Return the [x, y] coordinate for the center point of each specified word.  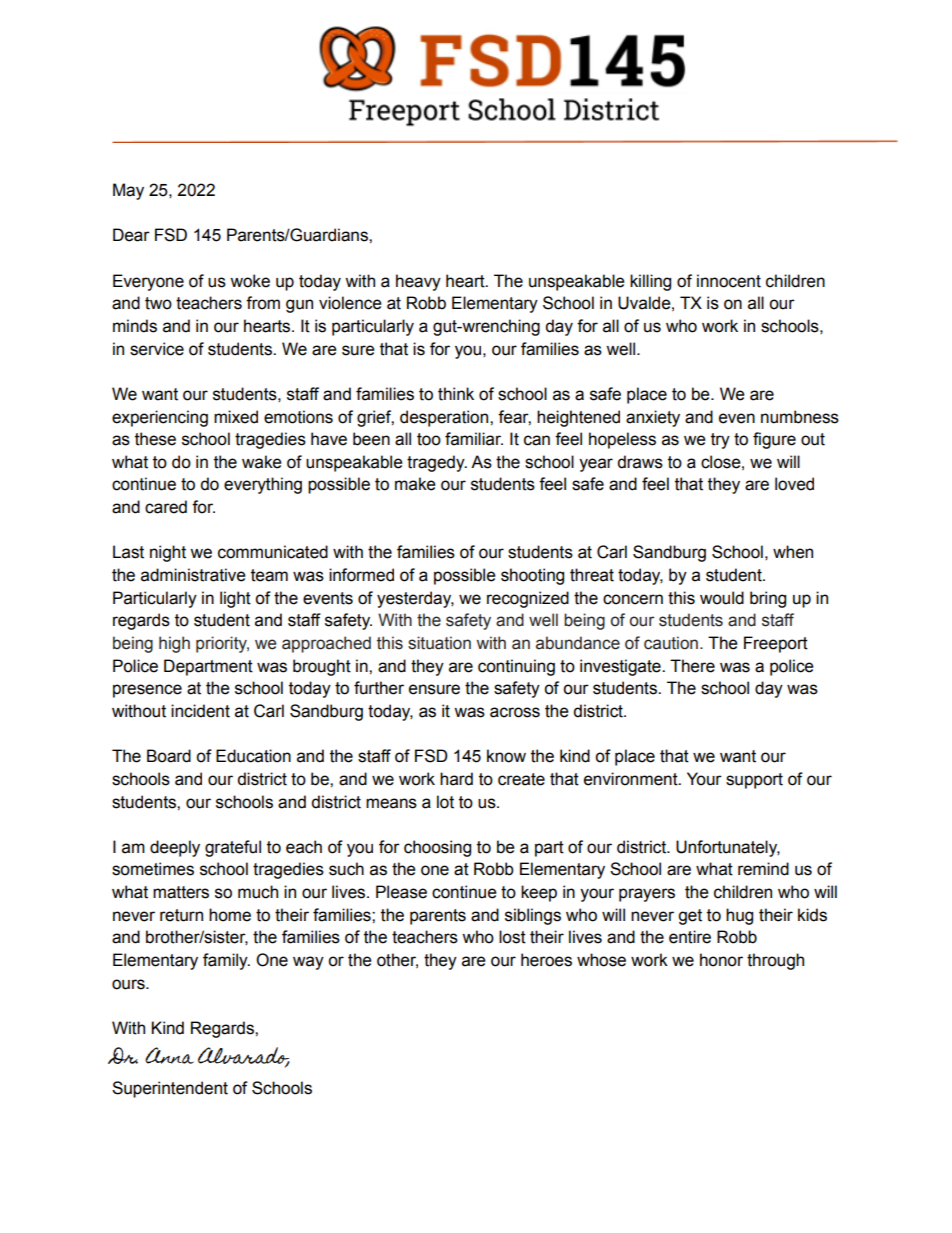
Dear [131, 235]
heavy [418, 282]
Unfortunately [728, 848]
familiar [474, 439]
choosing [437, 848]
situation [439, 643]
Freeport [776, 644]
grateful [233, 848]
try [720, 441]
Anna [169, 1055]
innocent [729, 281]
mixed [236, 417]
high [174, 644]
